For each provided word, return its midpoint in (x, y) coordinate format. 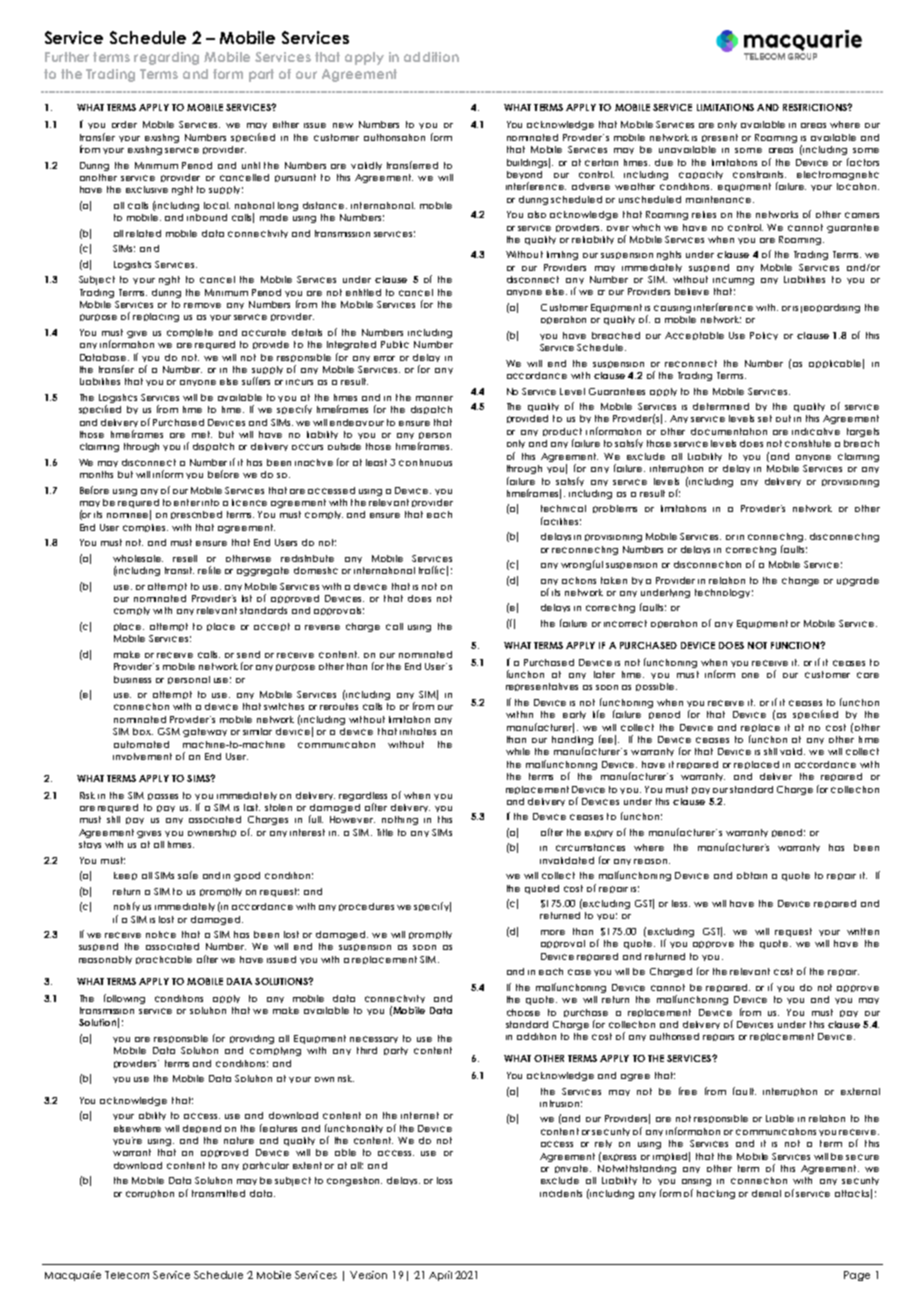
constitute (808, 443)
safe (188, 875)
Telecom (127, 1275)
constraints (759, 174)
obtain (752, 875)
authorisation (394, 137)
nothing (400, 820)
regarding (166, 58)
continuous (425, 462)
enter (187, 502)
